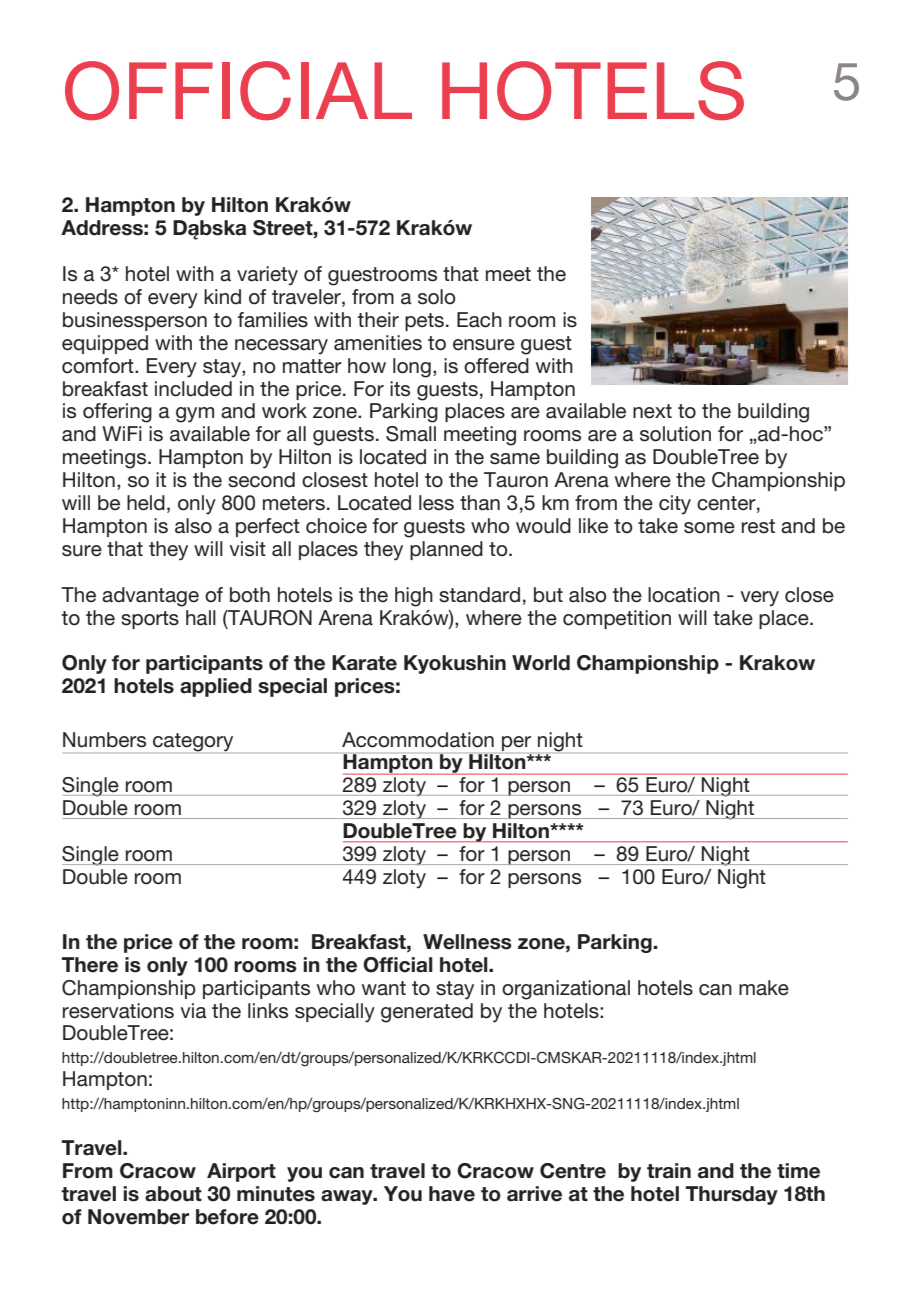 Image resolution: width=924 pixels, height=1311 pixels. What do you see at coordinates (193, 742) in the screenshot?
I see `category` at bounding box center [193, 742].
